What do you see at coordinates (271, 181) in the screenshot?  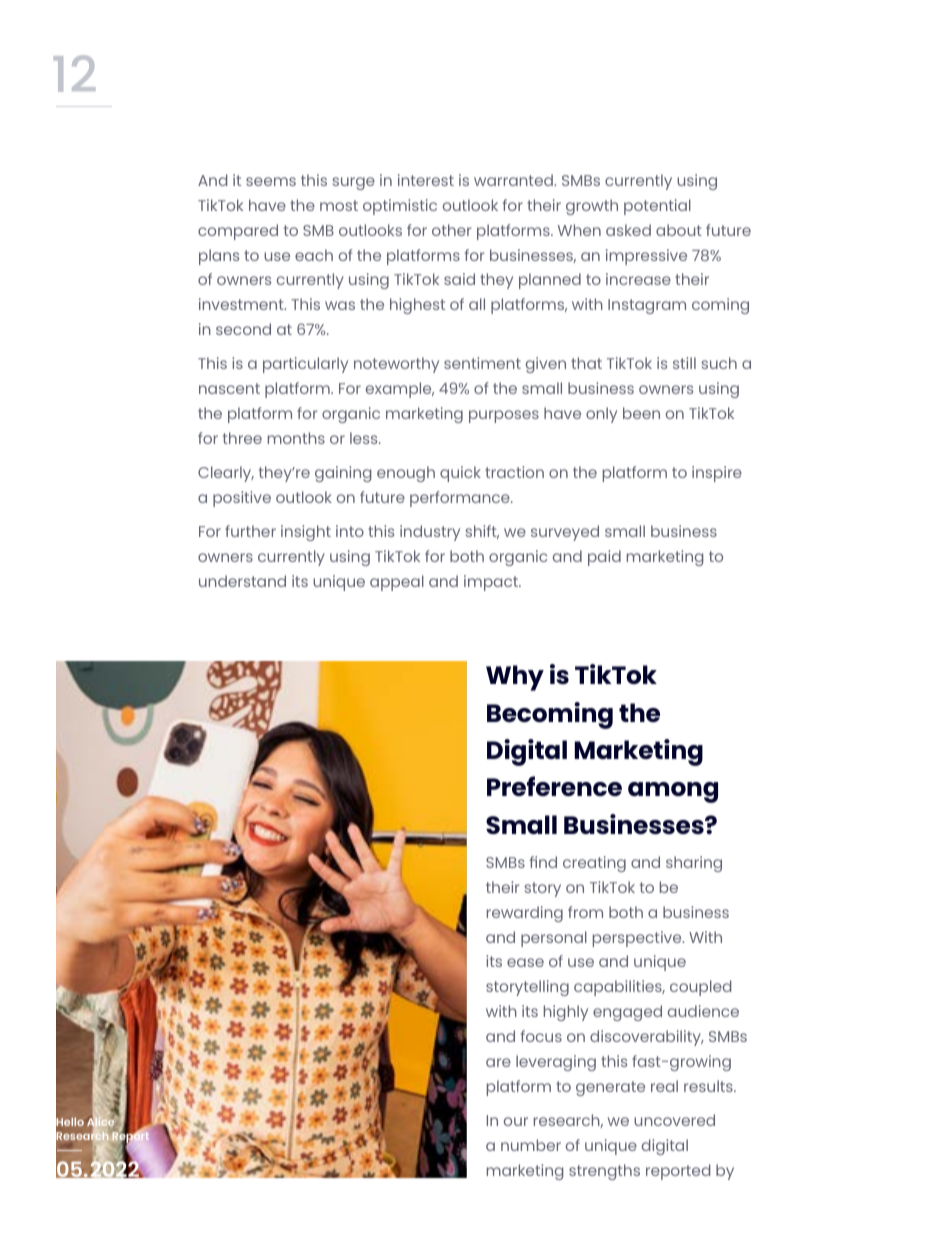 I see `seems` at bounding box center [271, 181].
